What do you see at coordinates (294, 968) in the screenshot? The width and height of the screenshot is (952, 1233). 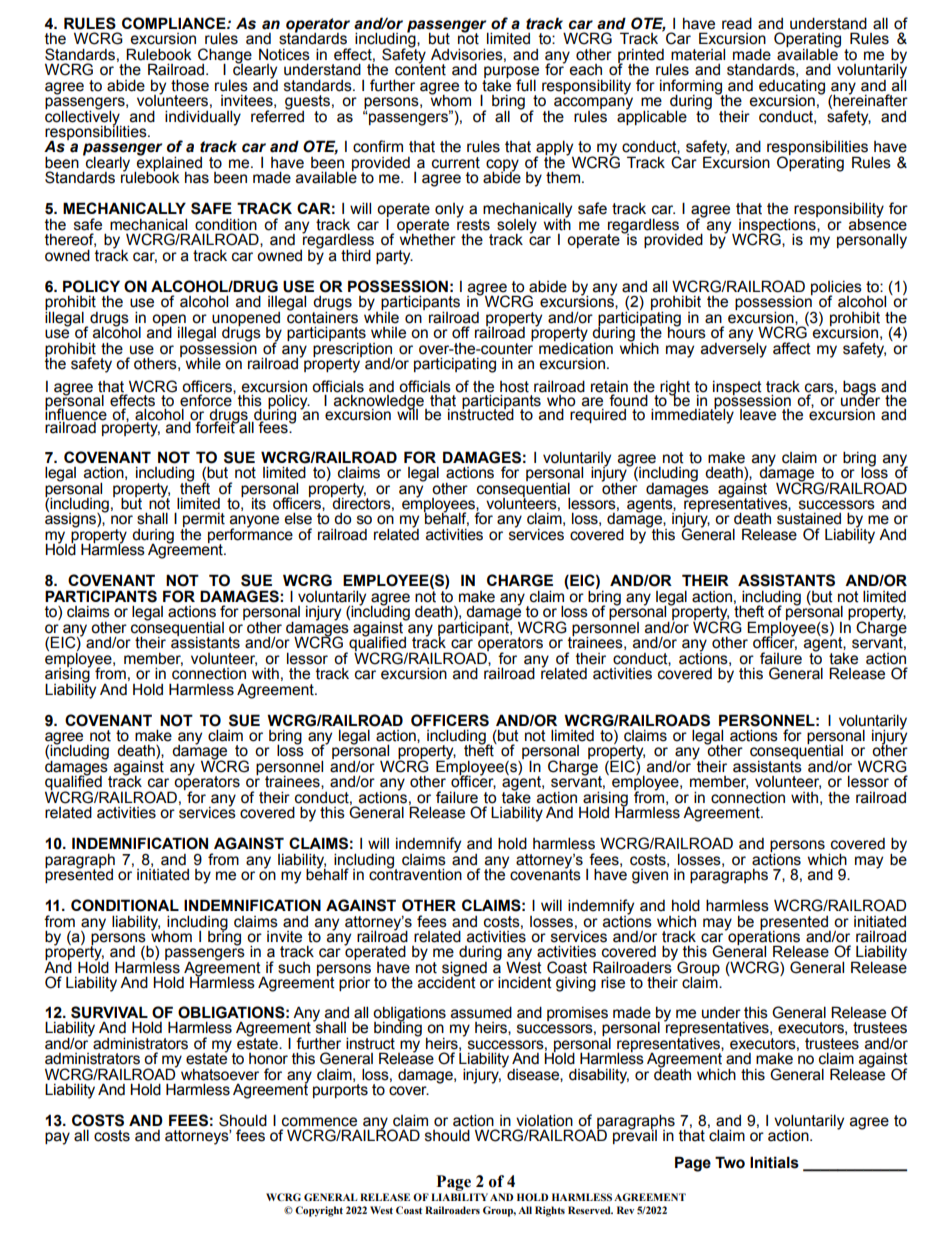 I see `such` at bounding box center [294, 968].
